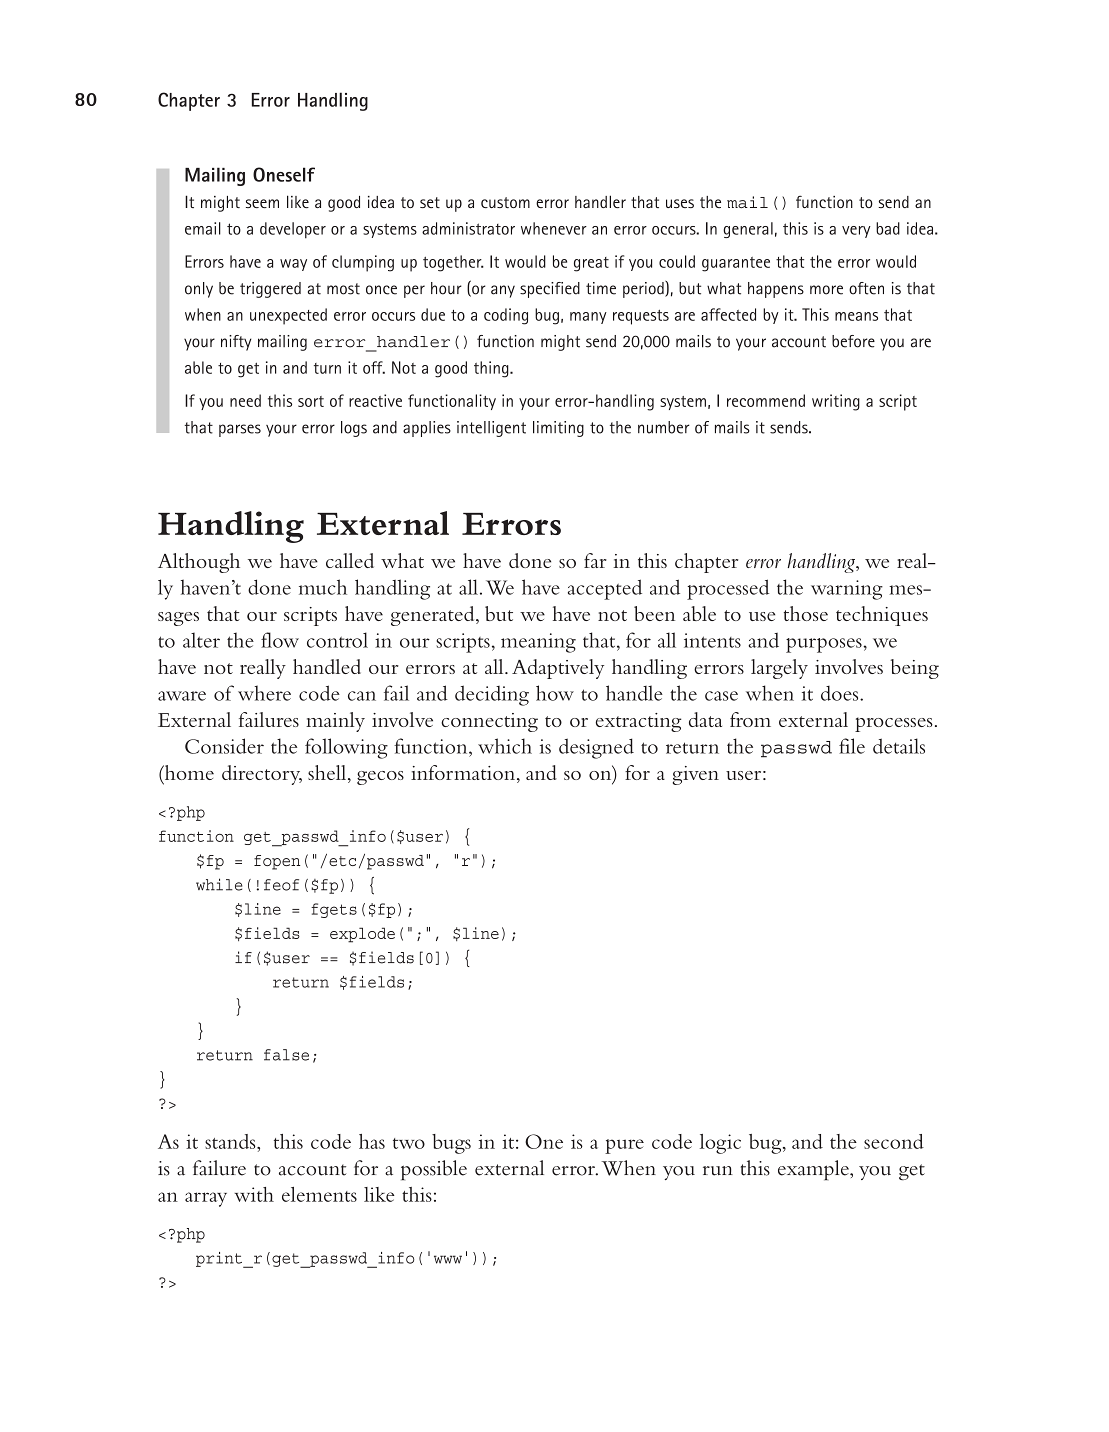 Image resolution: width=1109 pixels, height=1432 pixels. Describe the element at coordinates (847, 590) in the image. I see `warning` at that location.
